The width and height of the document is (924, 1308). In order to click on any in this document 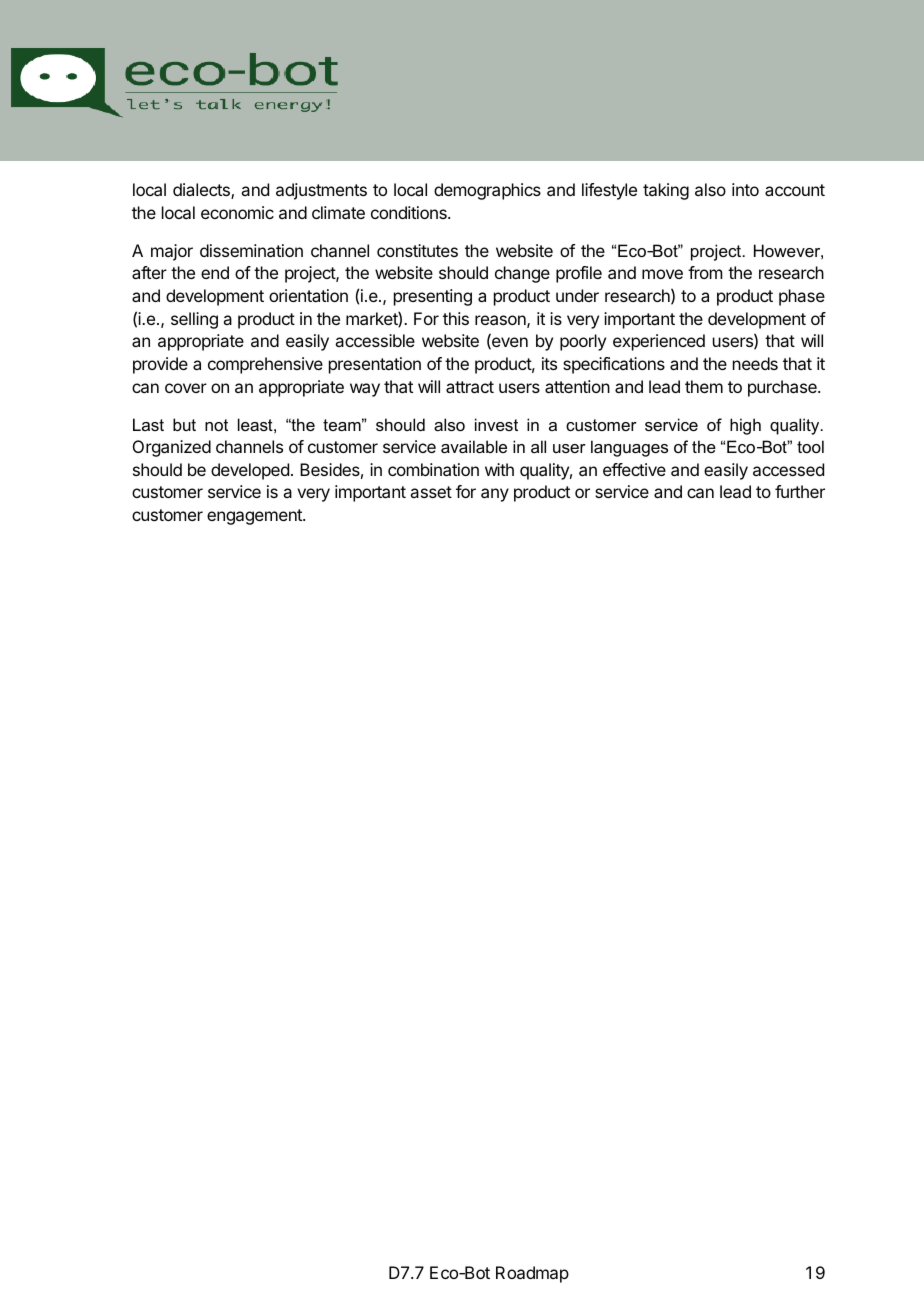, I will do `click(495, 495)`.
